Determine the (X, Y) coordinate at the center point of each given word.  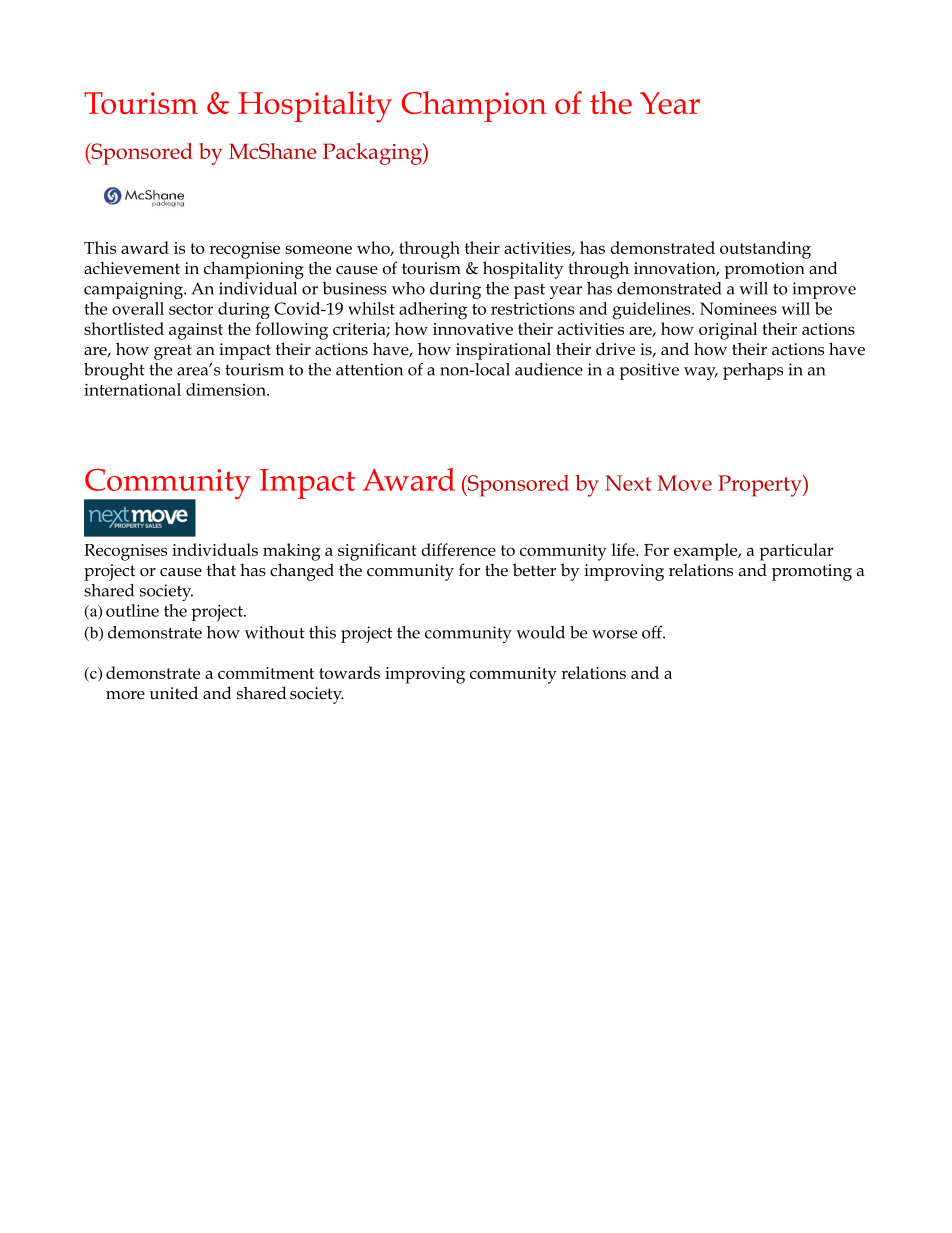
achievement (132, 268)
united (174, 693)
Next (628, 483)
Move (684, 483)
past (529, 291)
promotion (765, 270)
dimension (227, 389)
